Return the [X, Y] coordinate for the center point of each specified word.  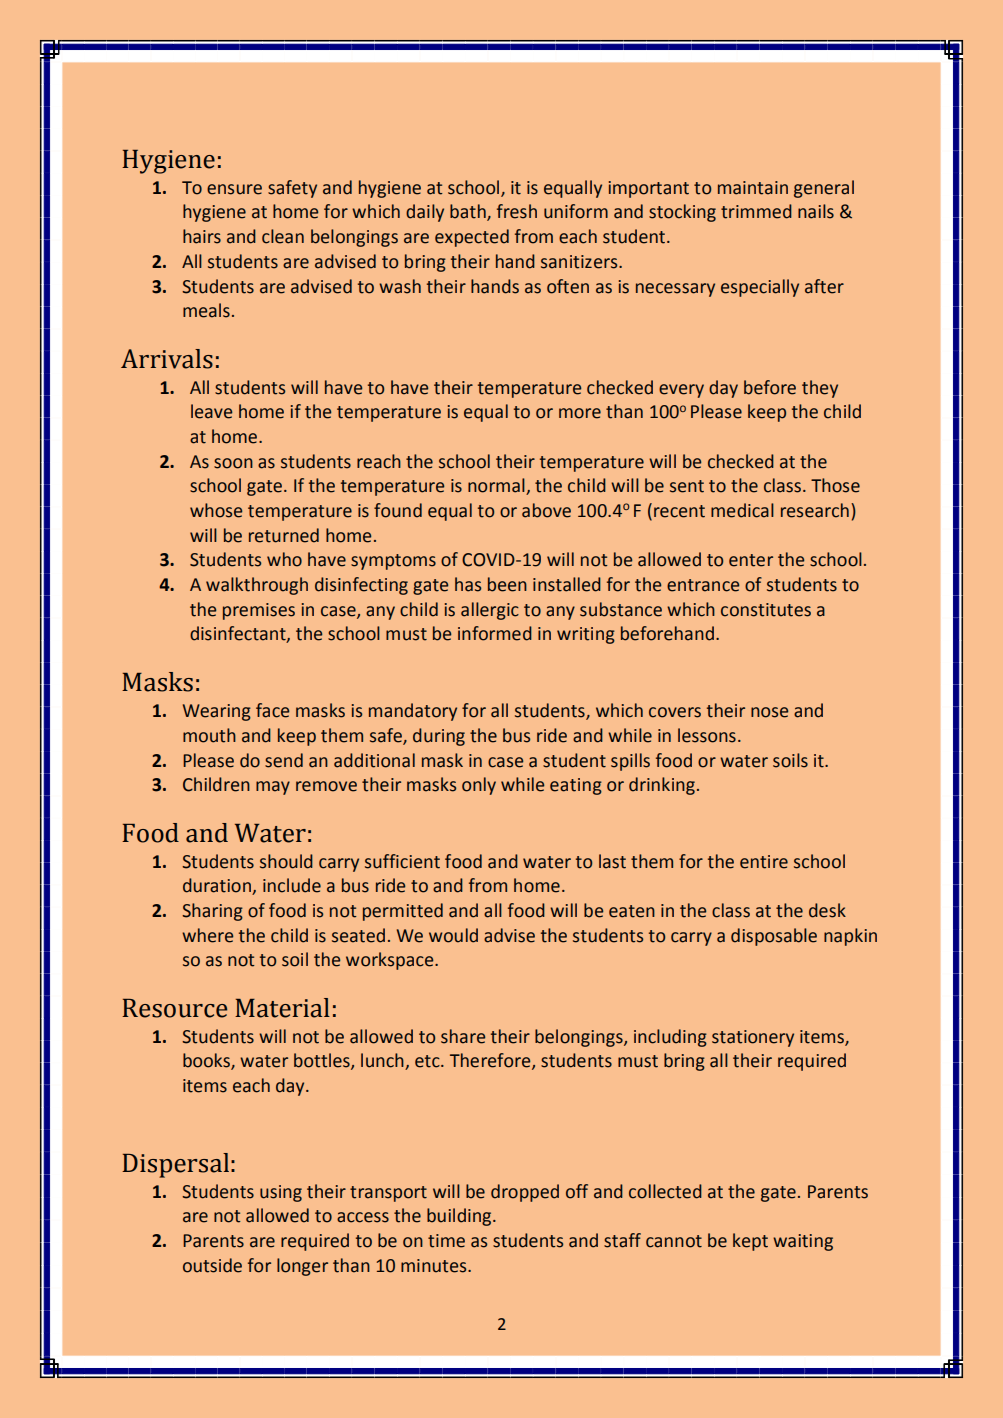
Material [282, 1008]
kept [750, 1242]
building [460, 1217]
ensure [234, 189]
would [453, 935]
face [272, 710]
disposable [774, 937]
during [439, 737]
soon [233, 463]
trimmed [756, 211]
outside [212, 1265]
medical [742, 510]
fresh [517, 211]
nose [769, 712]
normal [497, 486]
